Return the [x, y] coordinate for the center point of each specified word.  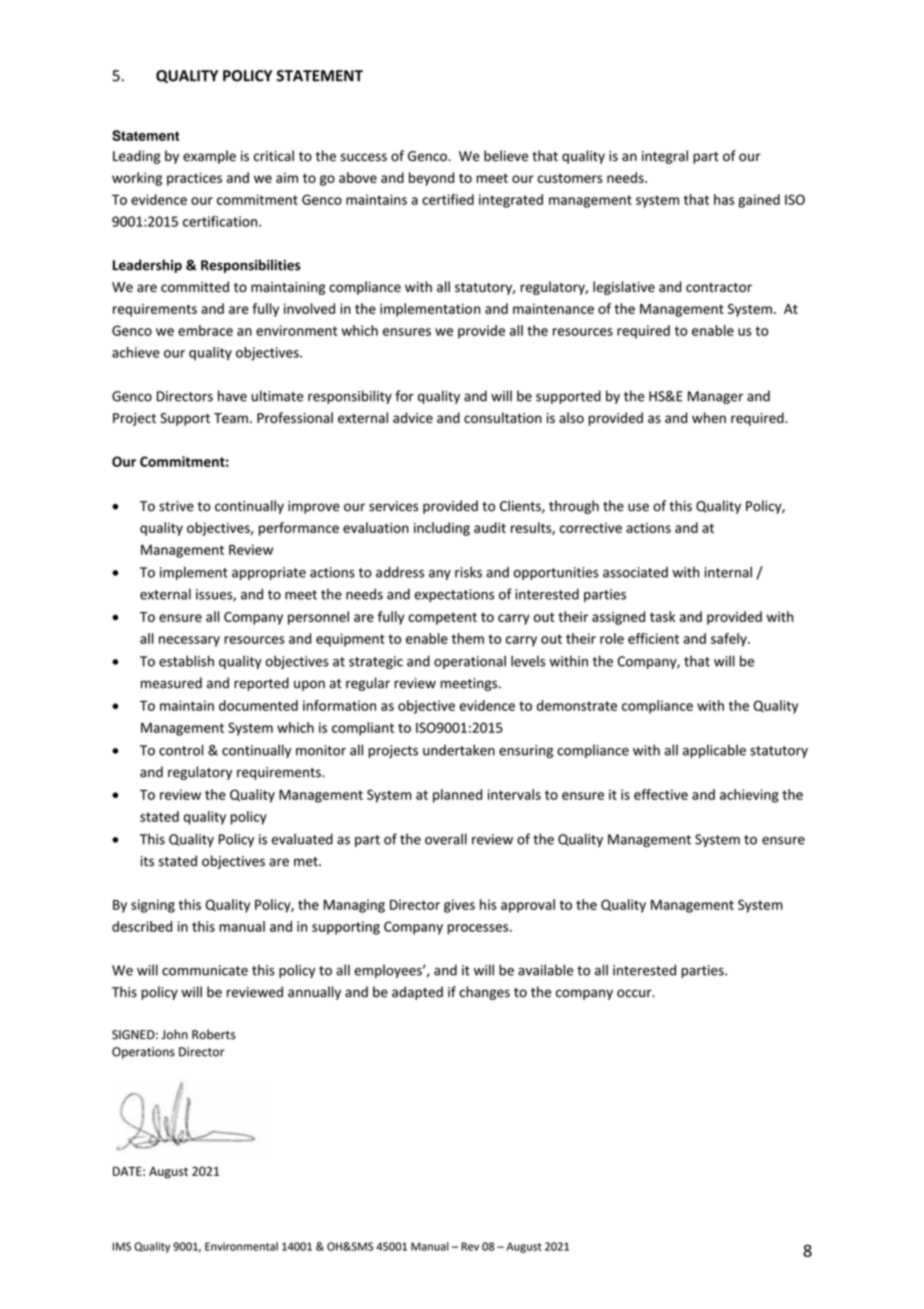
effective [661, 794]
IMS [121, 1246]
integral [665, 157]
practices [194, 179]
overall [446, 839]
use [638, 507]
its [147, 861]
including [442, 529]
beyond [431, 179]
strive [176, 506]
